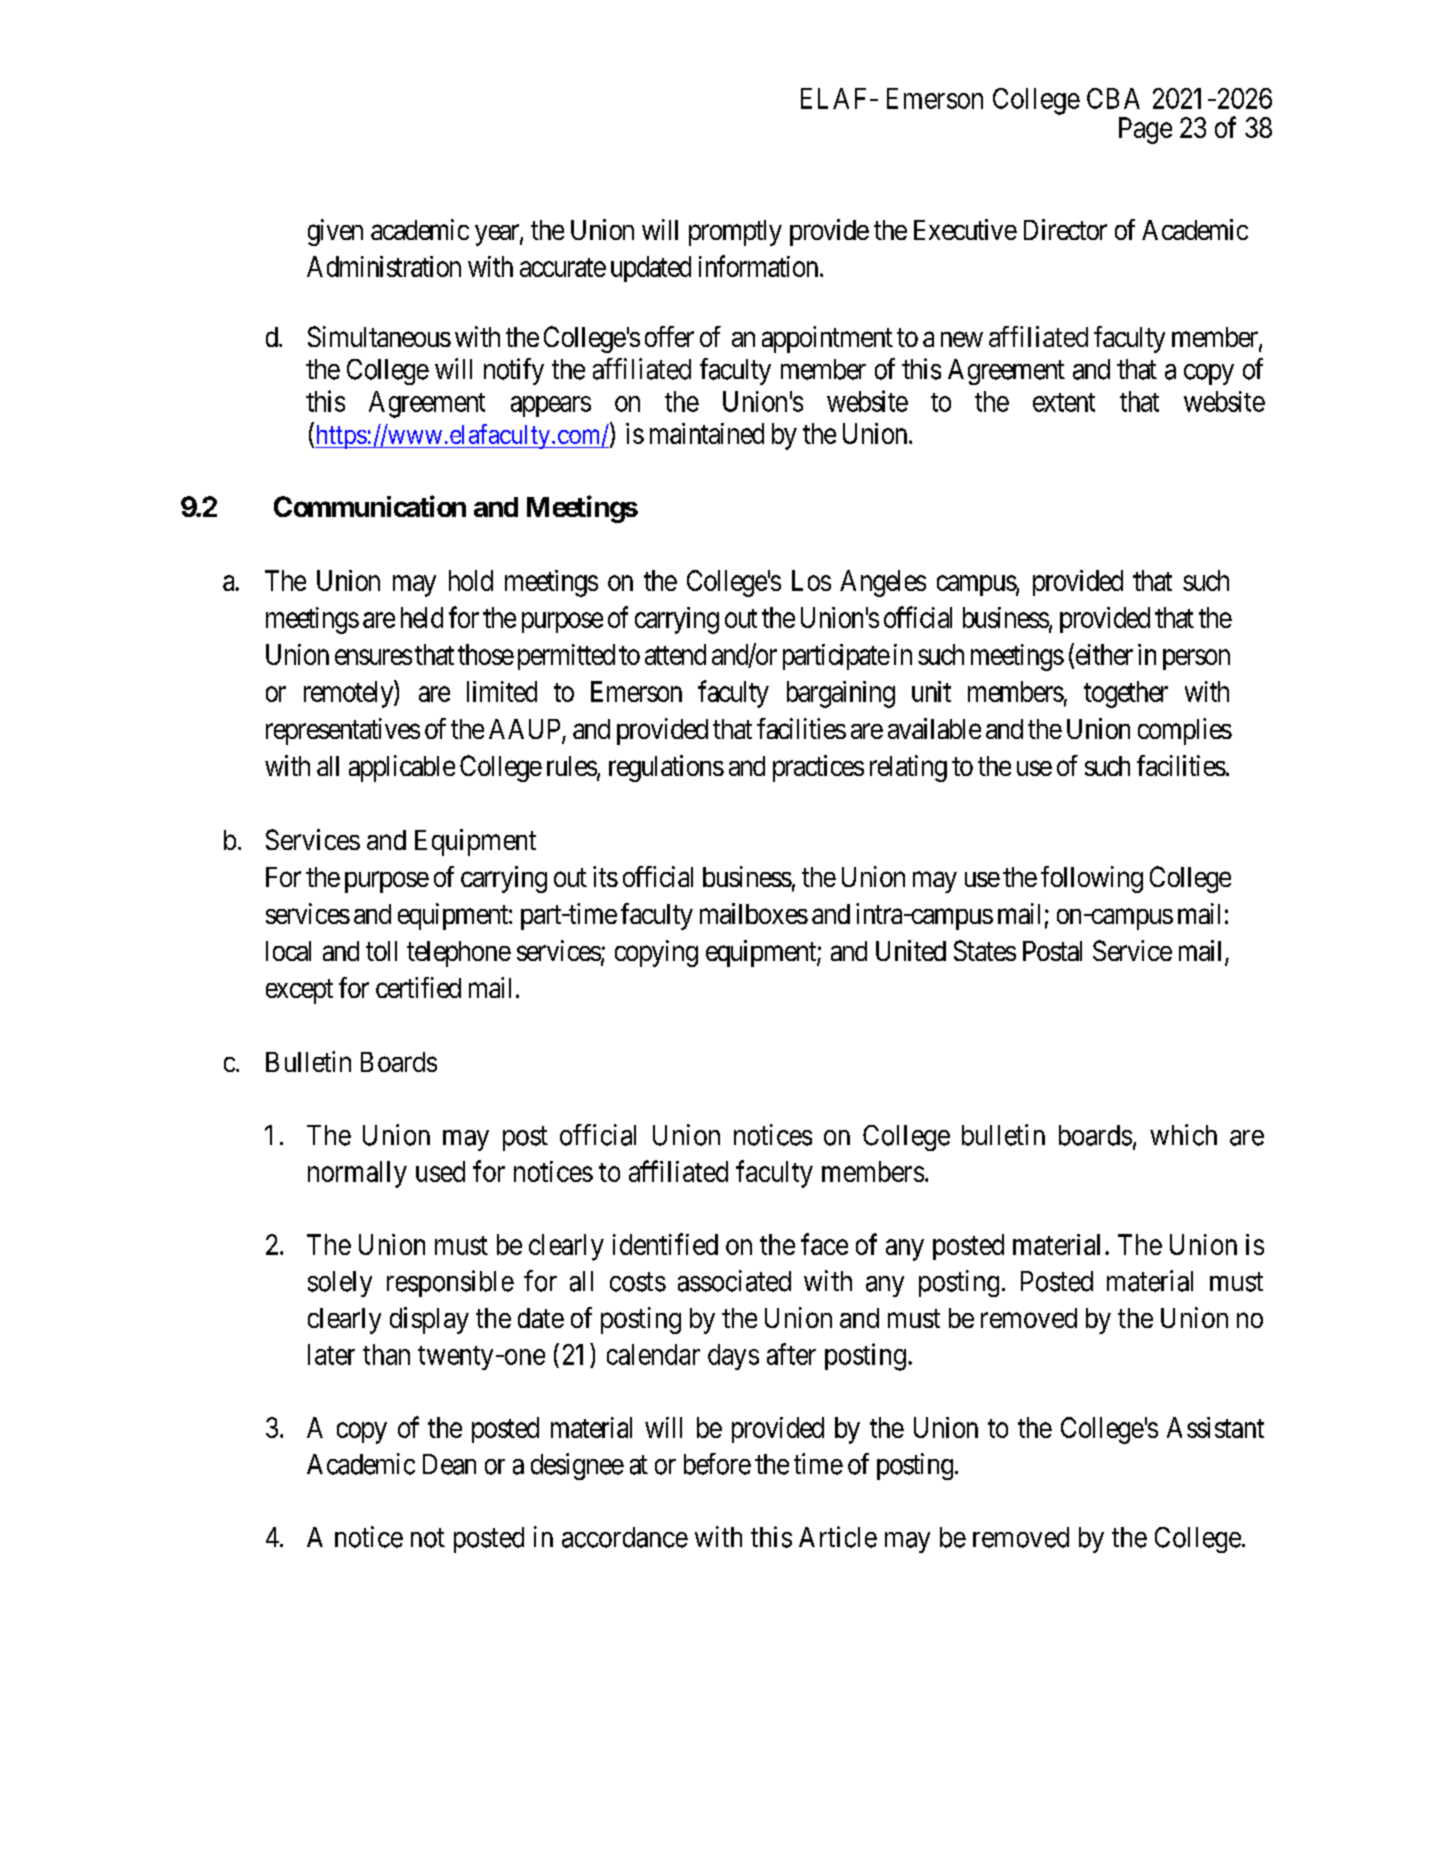  Describe the element at coordinates (717, 1464) in the screenshot. I see `before` at that location.
